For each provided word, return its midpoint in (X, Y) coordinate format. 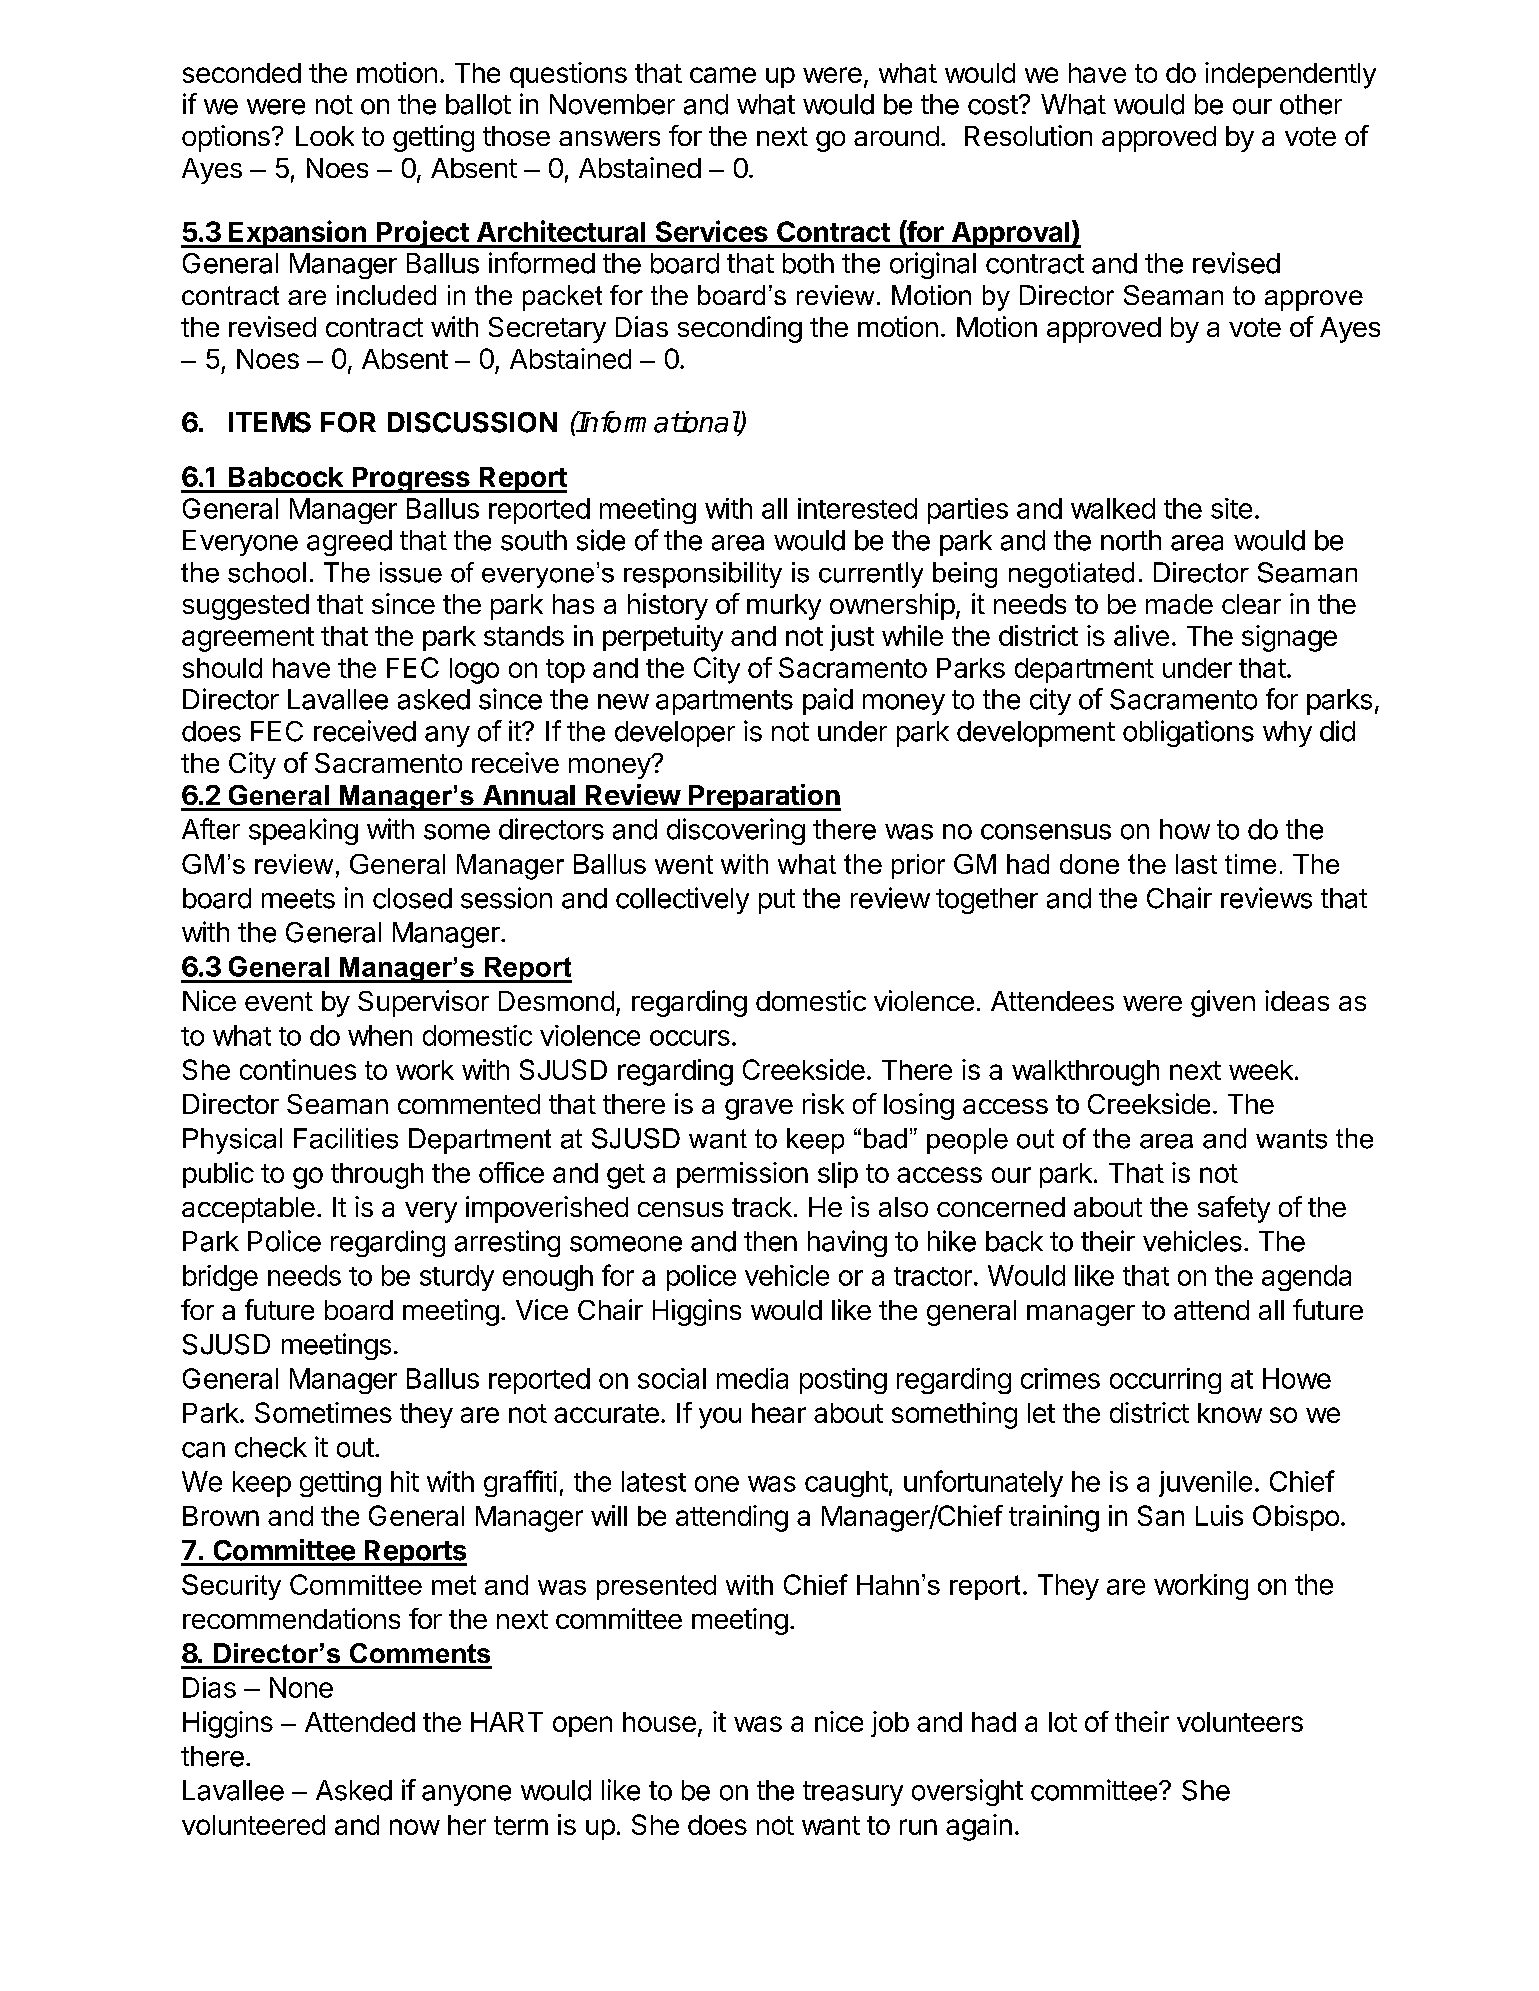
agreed (349, 543)
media (752, 1378)
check (271, 1447)
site (1231, 508)
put (777, 901)
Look (325, 136)
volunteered (253, 1825)
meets (298, 899)
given (1223, 1003)
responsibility (703, 575)
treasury (853, 1793)
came (723, 75)
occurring (1165, 1381)
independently (1290, 75)
